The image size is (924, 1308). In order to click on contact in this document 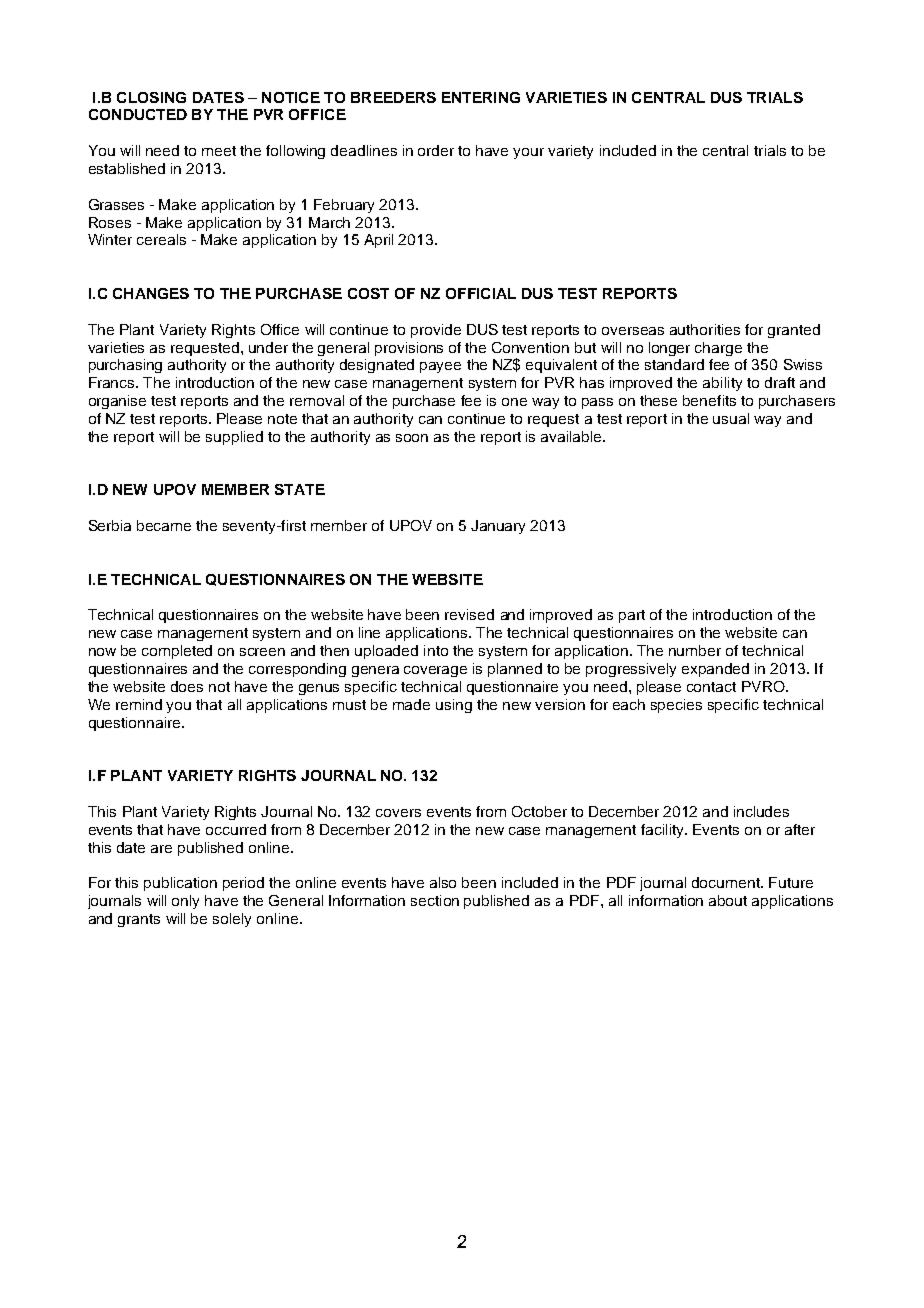, I will do `click(711, 687)`.
